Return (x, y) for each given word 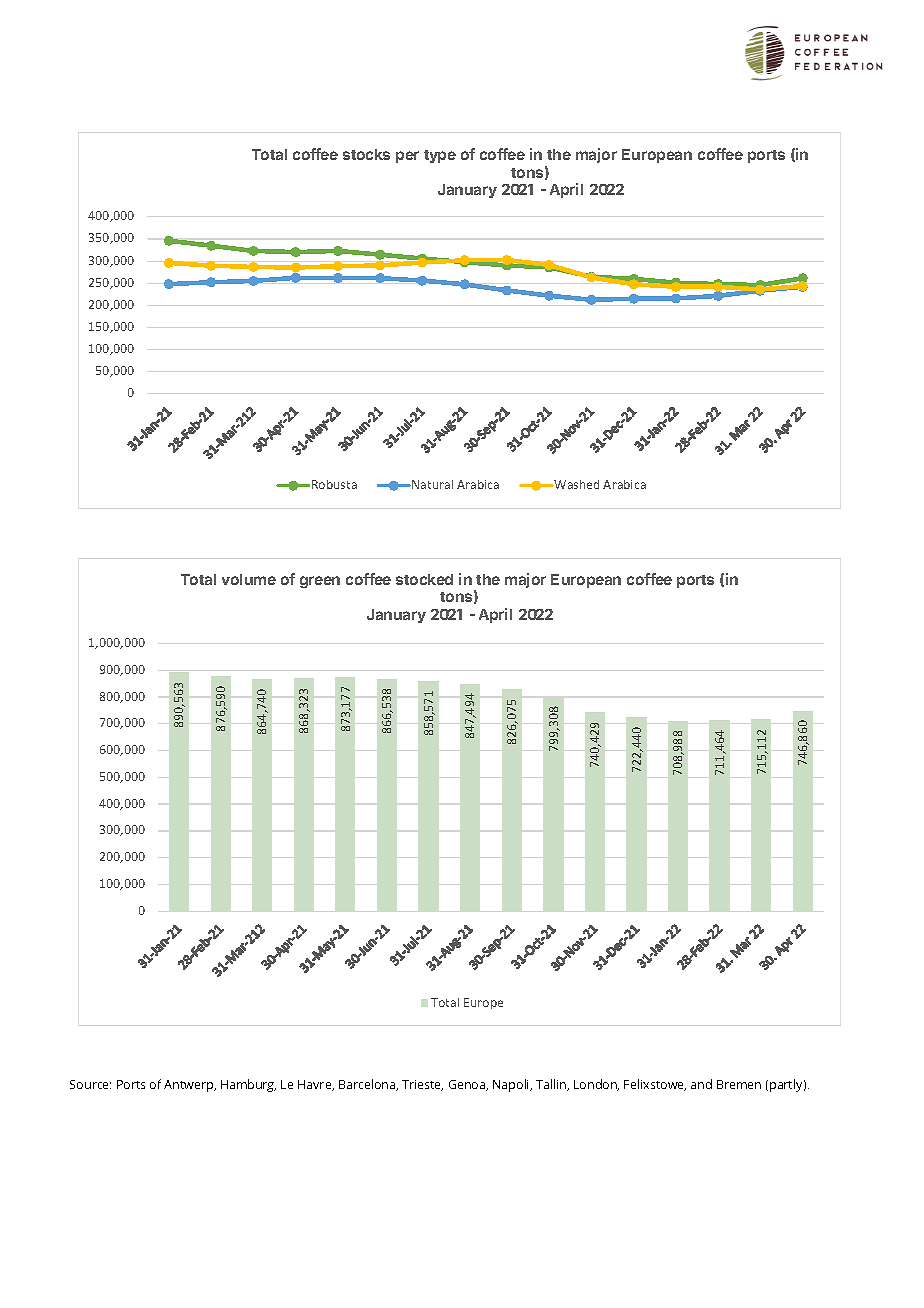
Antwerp (190, 1086)
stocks (366, 154)
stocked (424, 579)
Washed (576, 484)
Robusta (334, 484)
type (440, 156)
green (320, 582)
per (407, 157)
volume (249, 579)
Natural (432, 484)
